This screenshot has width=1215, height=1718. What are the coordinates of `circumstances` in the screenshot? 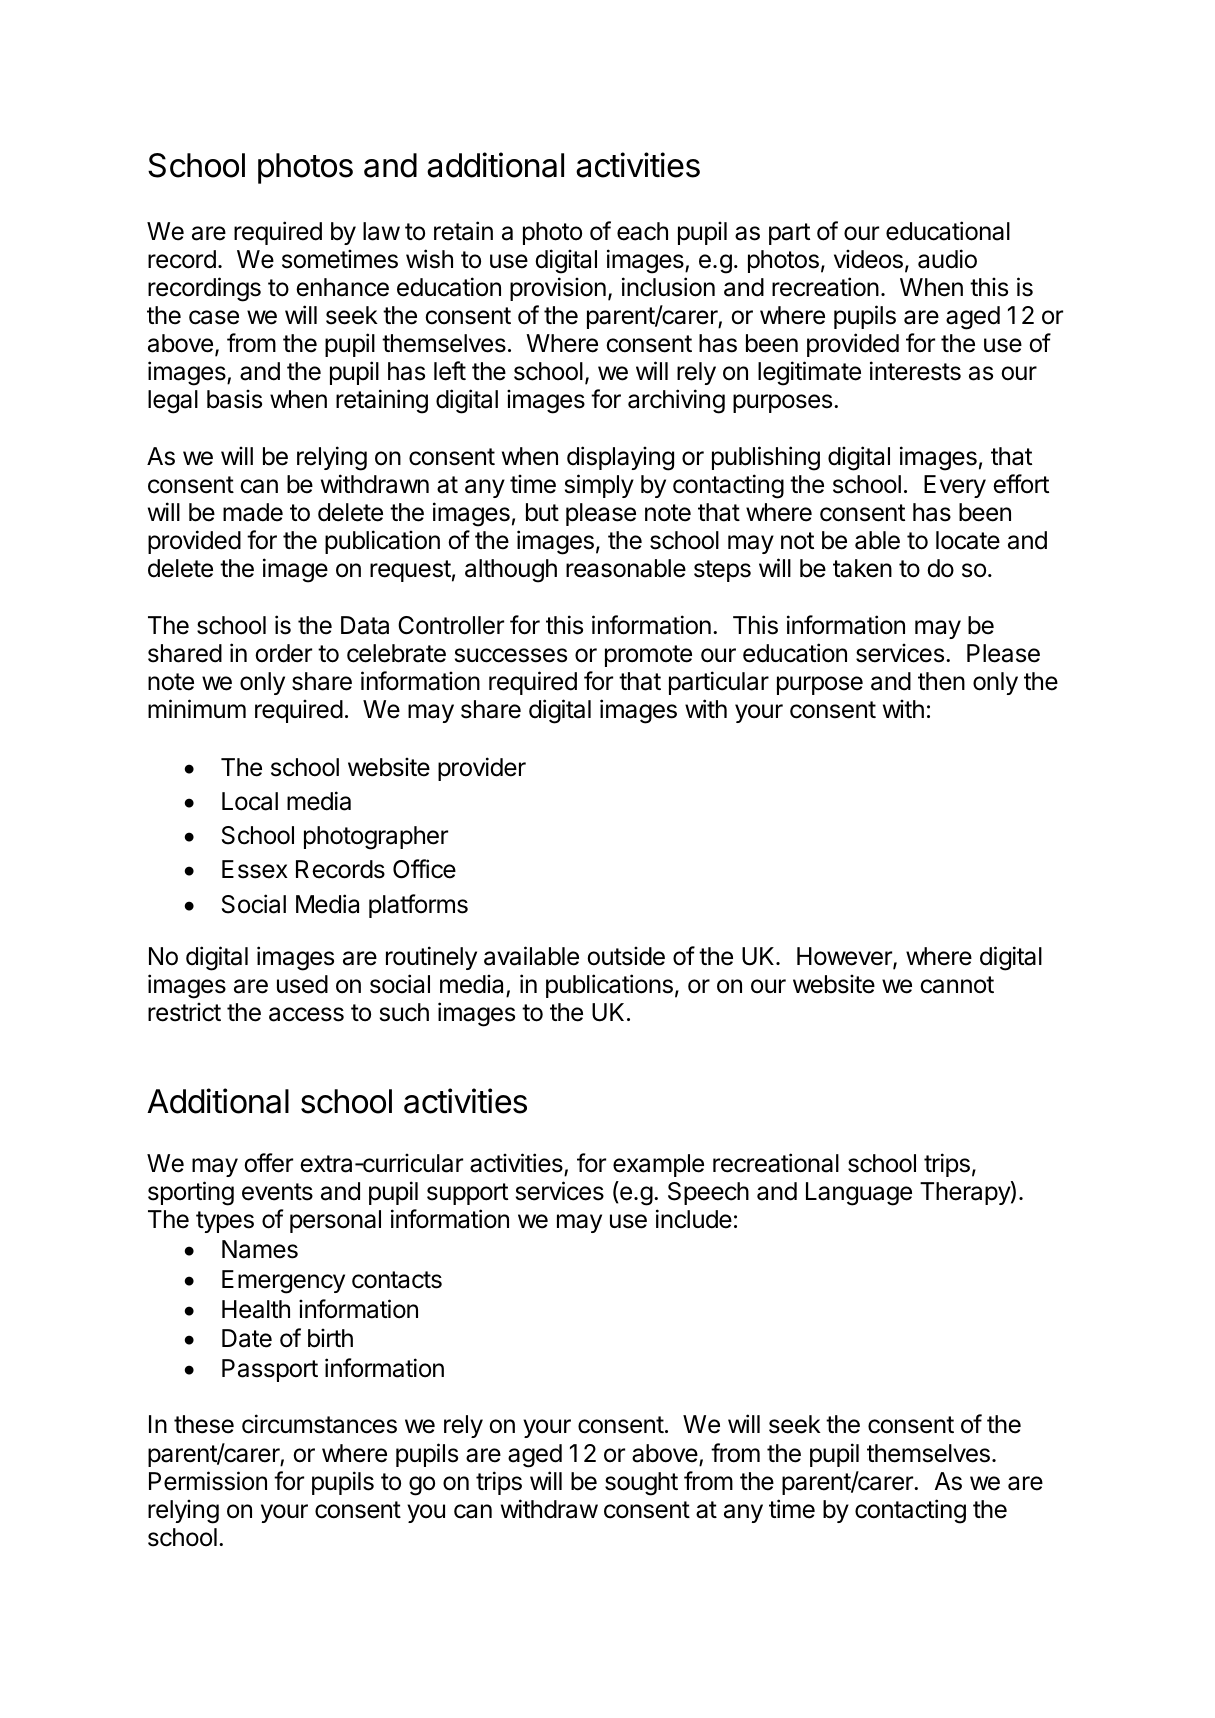 It's located at (319, 1424).
